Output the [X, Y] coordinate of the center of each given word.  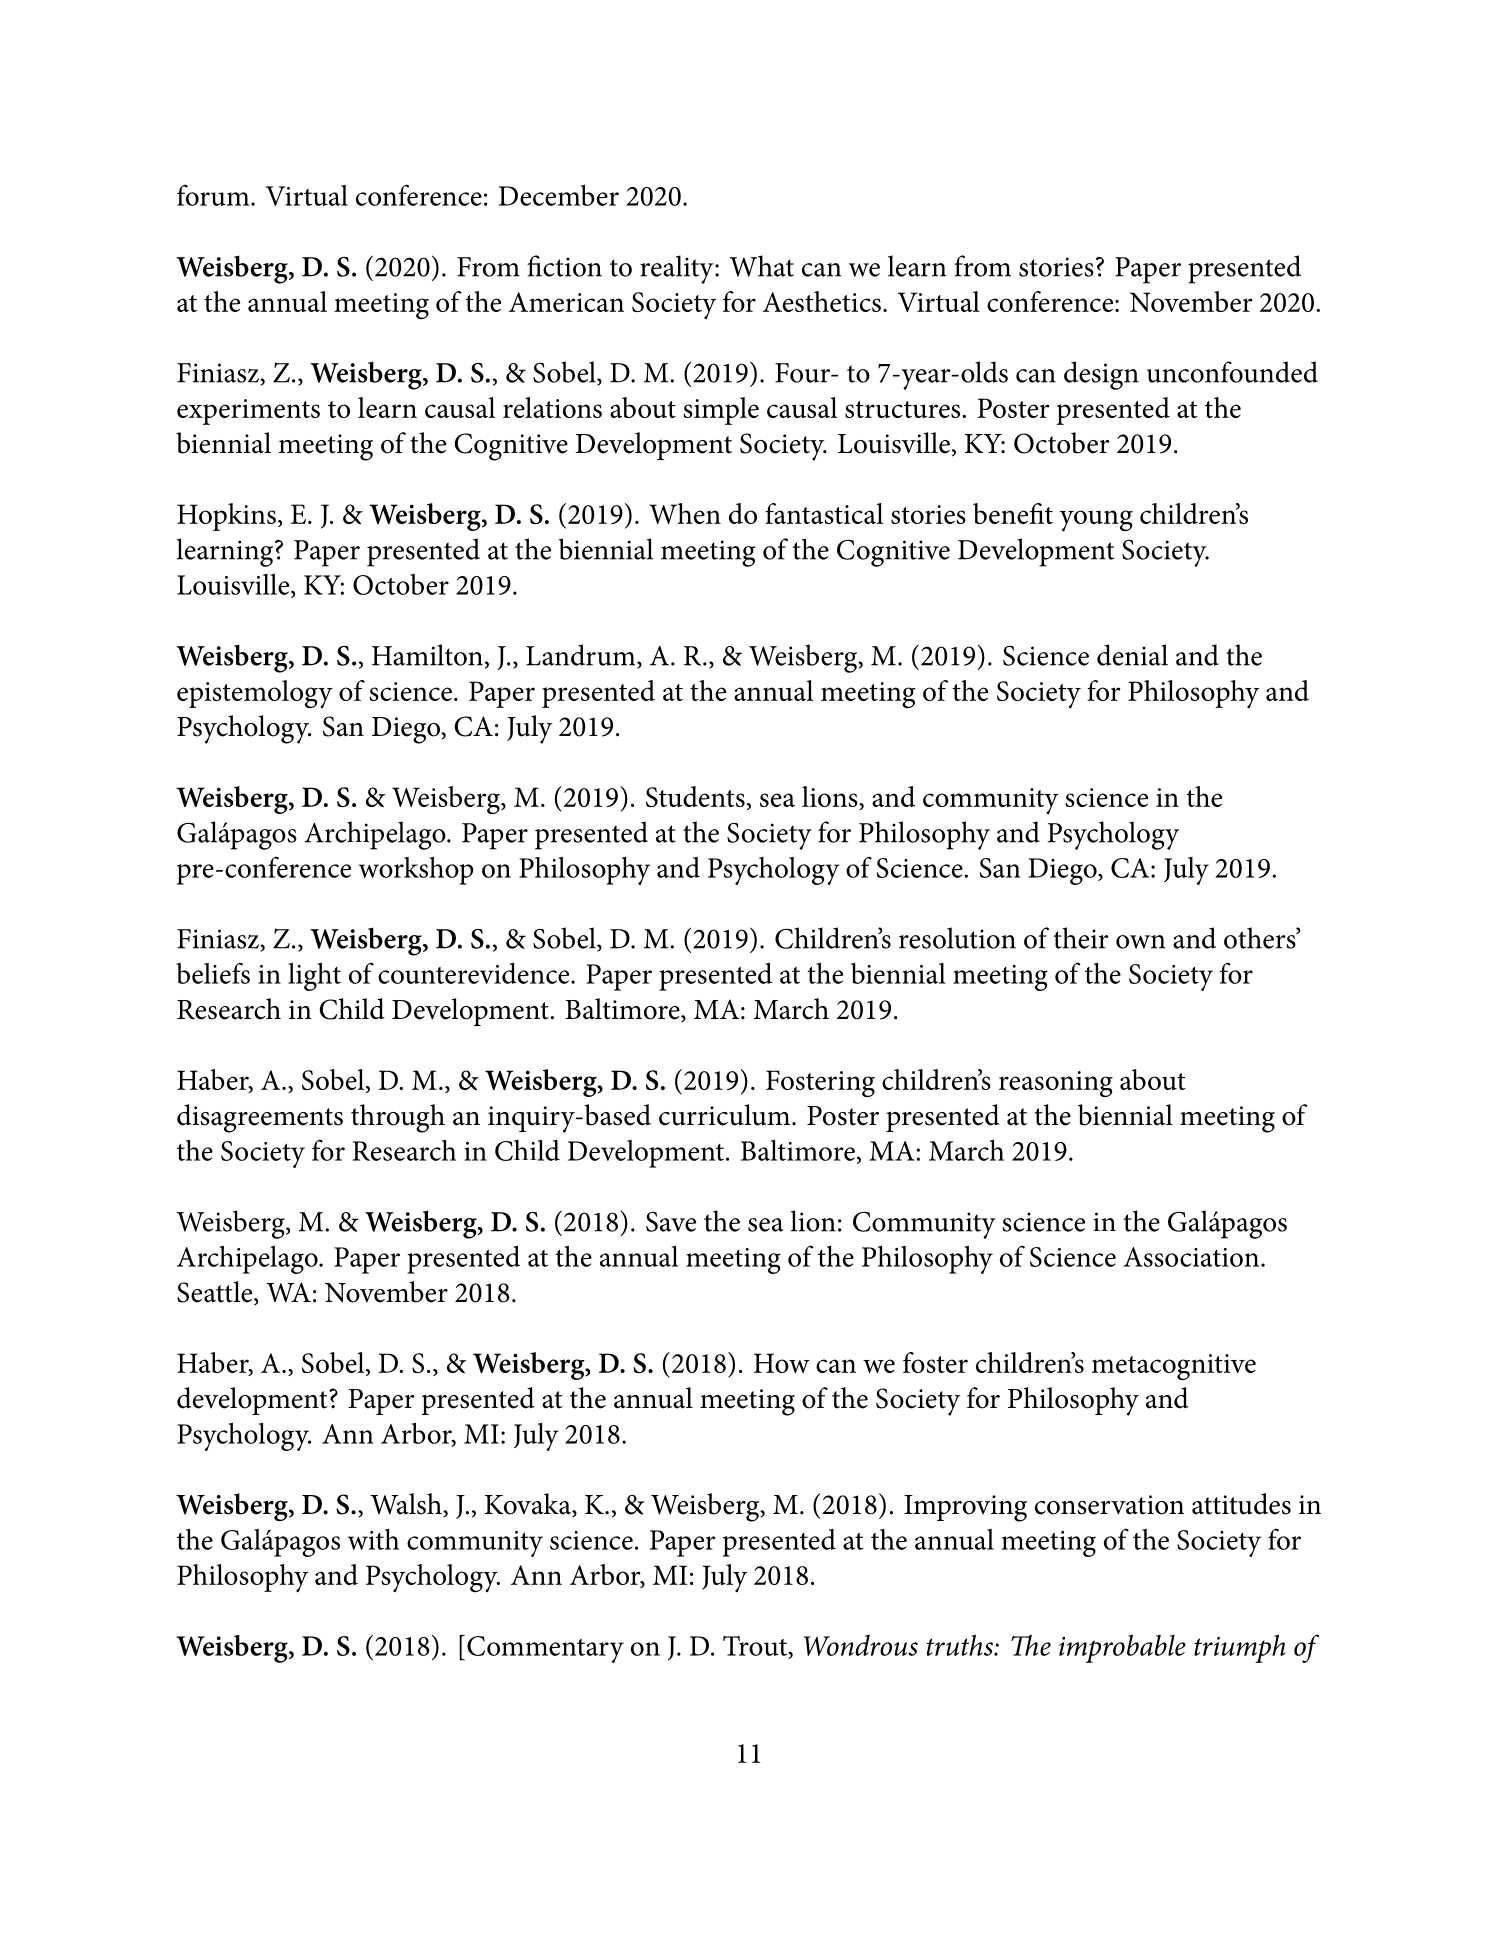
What [761, 266]
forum [214, 195]
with [373, 1539]
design [1101, 375]
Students [695, 796]
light [314, 977]
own [1140, 942]
